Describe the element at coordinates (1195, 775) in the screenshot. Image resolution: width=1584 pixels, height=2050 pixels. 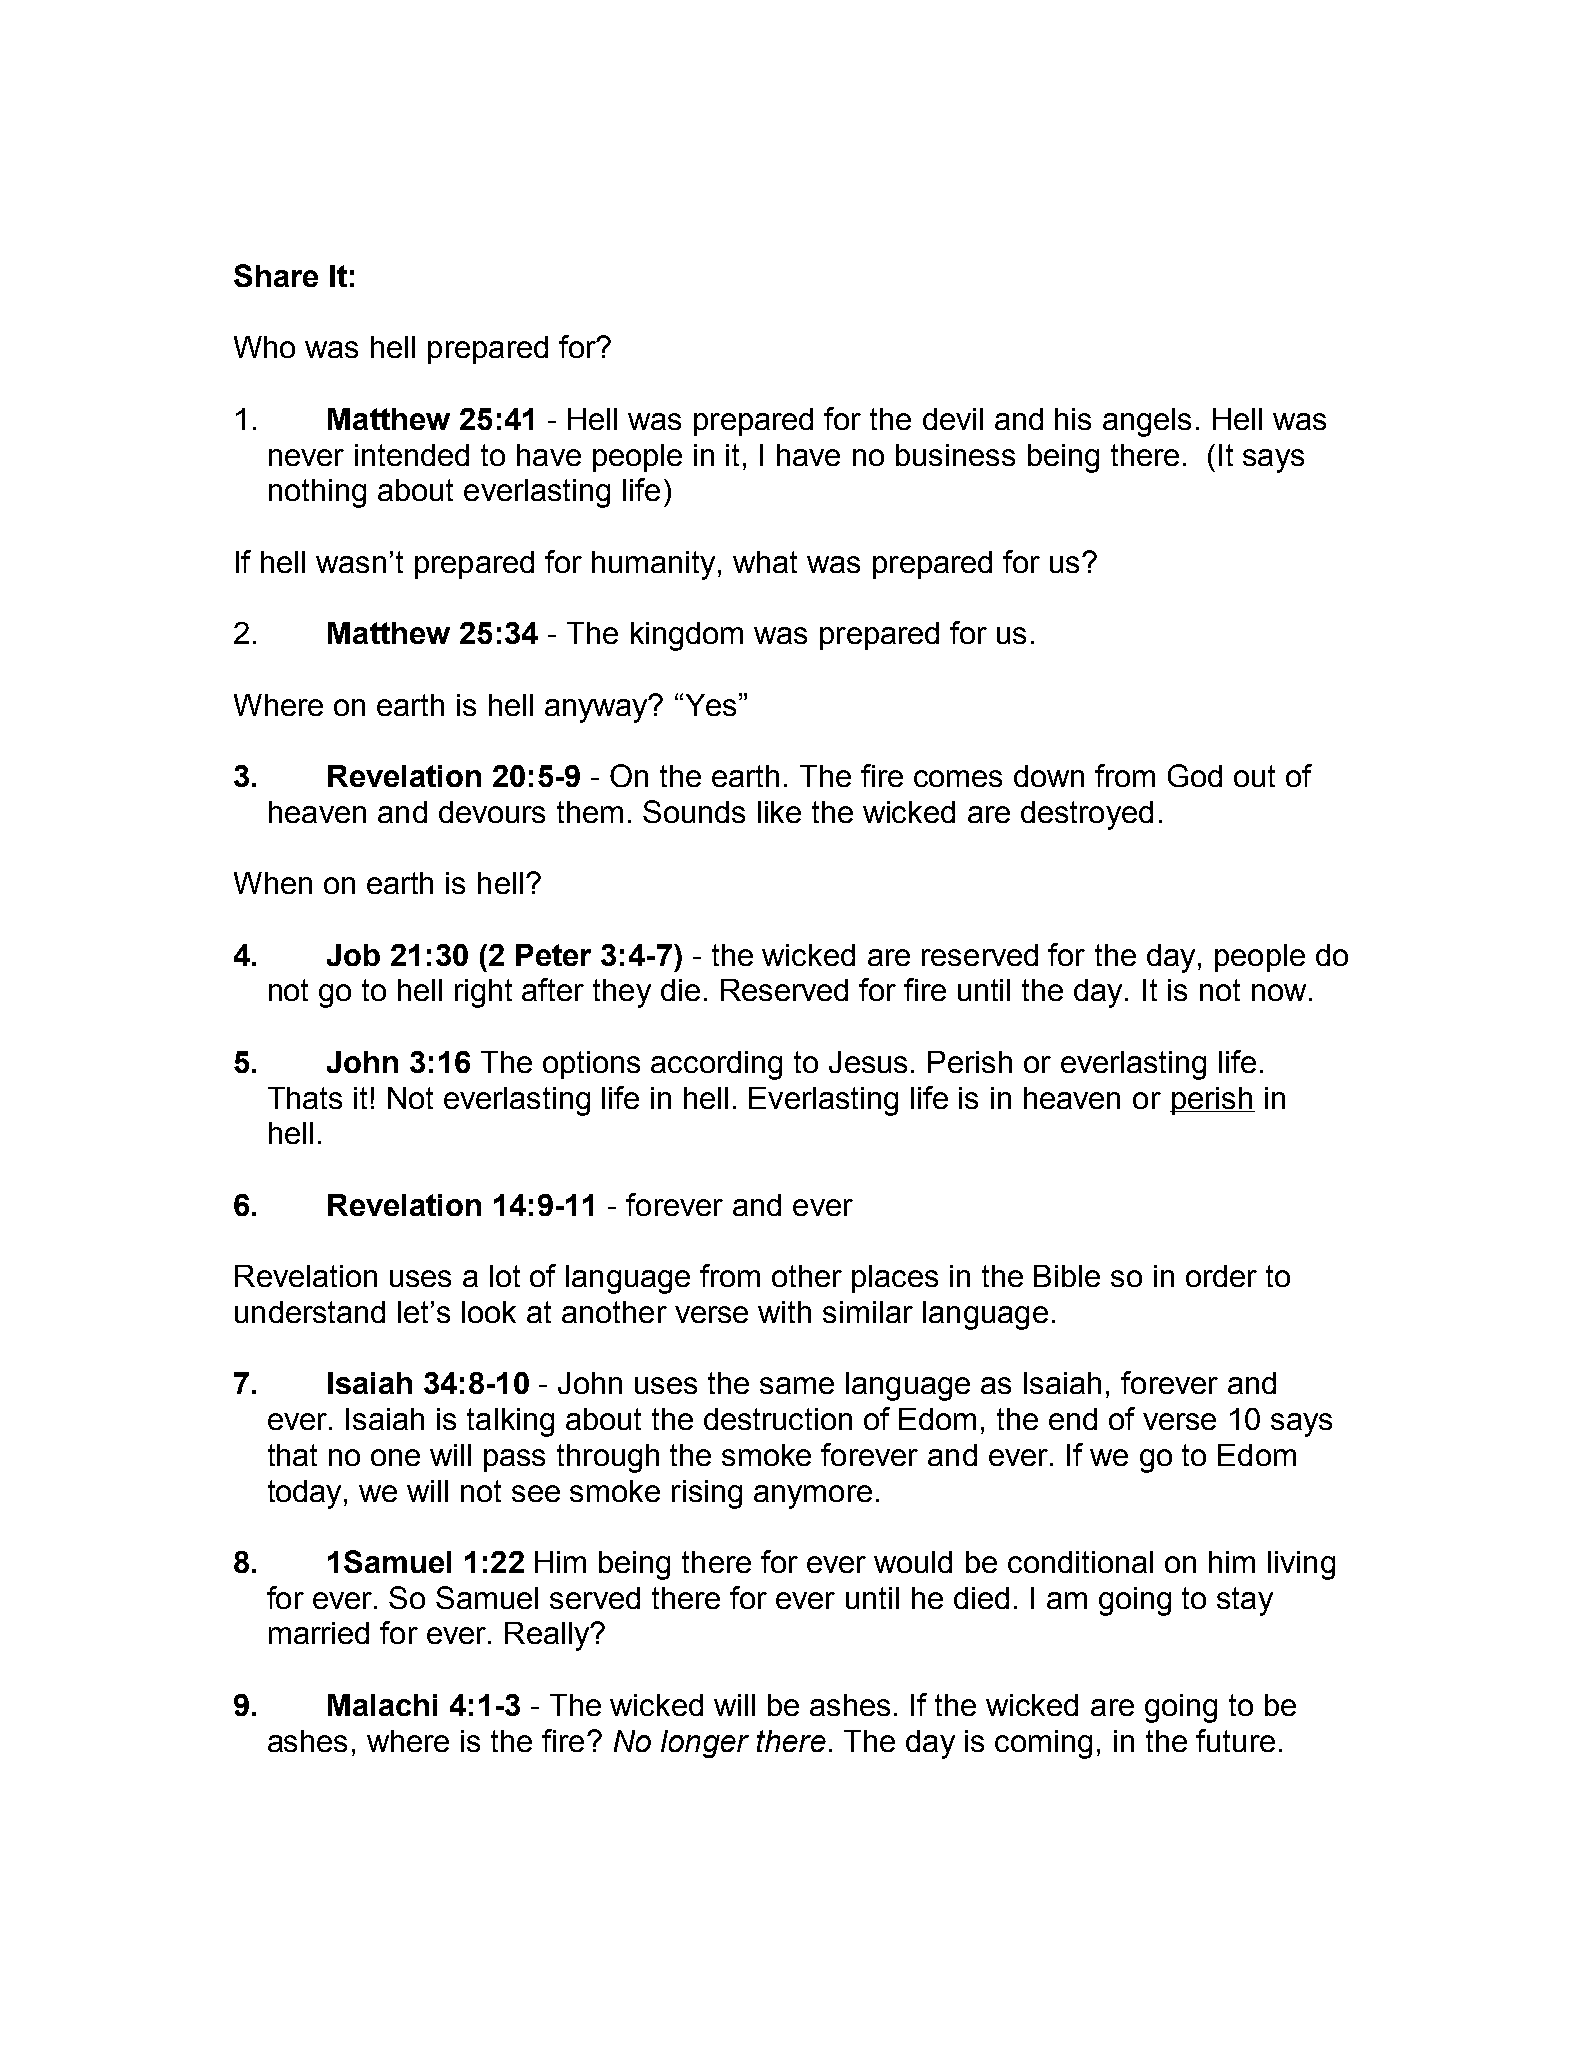
I see `God` at that location.
